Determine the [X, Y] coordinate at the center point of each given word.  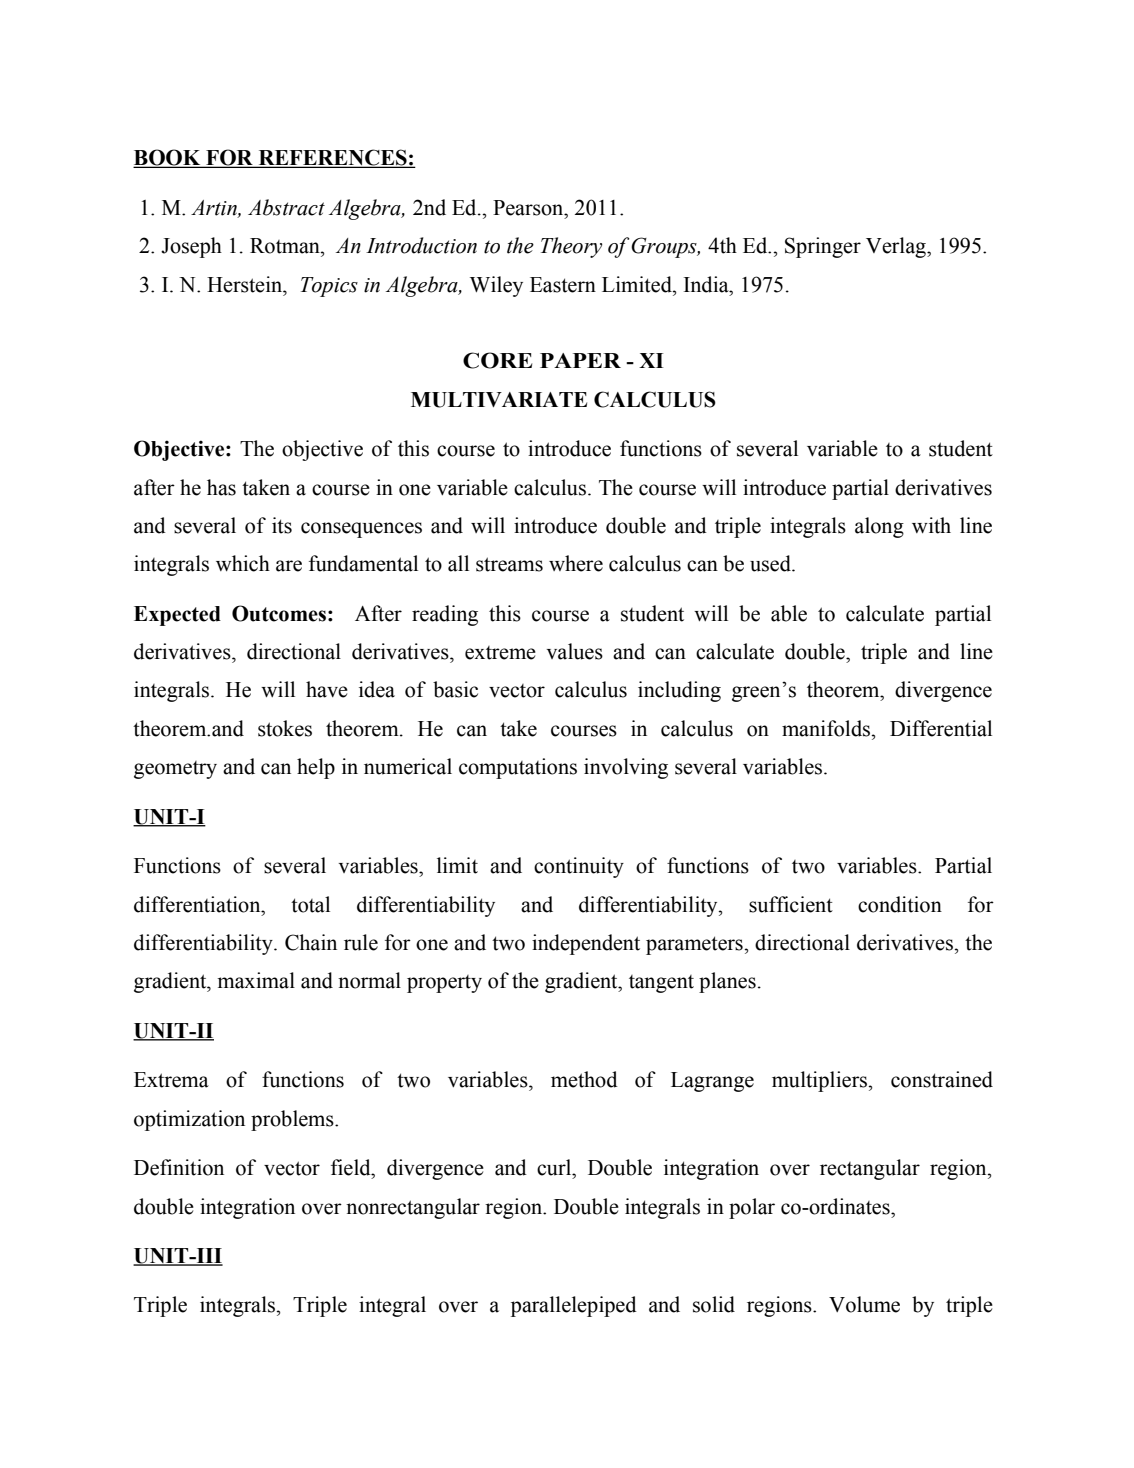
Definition [179, 1167]
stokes [285, 728]
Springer [823, 247]
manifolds [827, 728]
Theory [571, 247]
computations [518, 768]
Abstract [286, 207]
